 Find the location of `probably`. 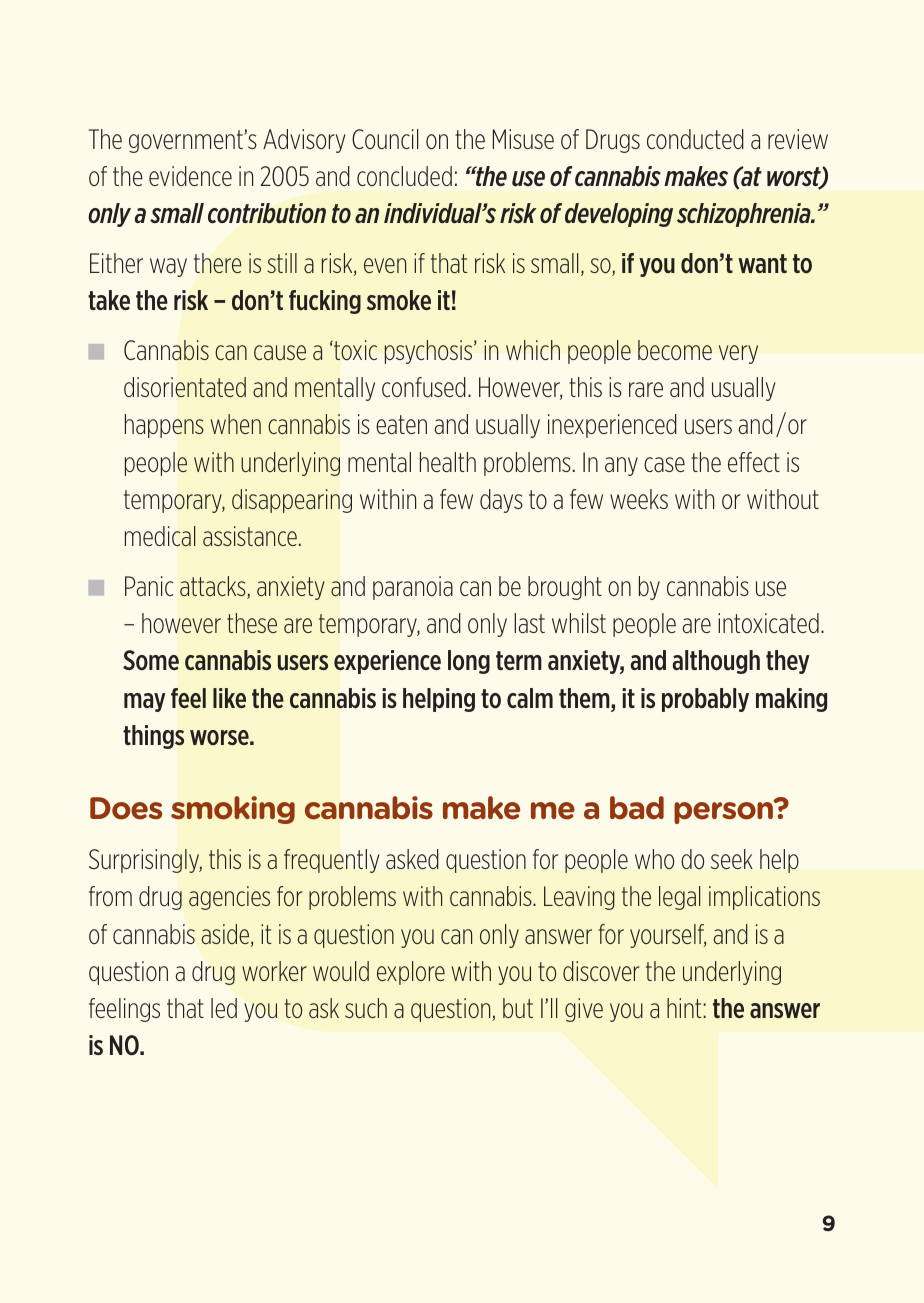

probably is located at coordinates (705, 700).
